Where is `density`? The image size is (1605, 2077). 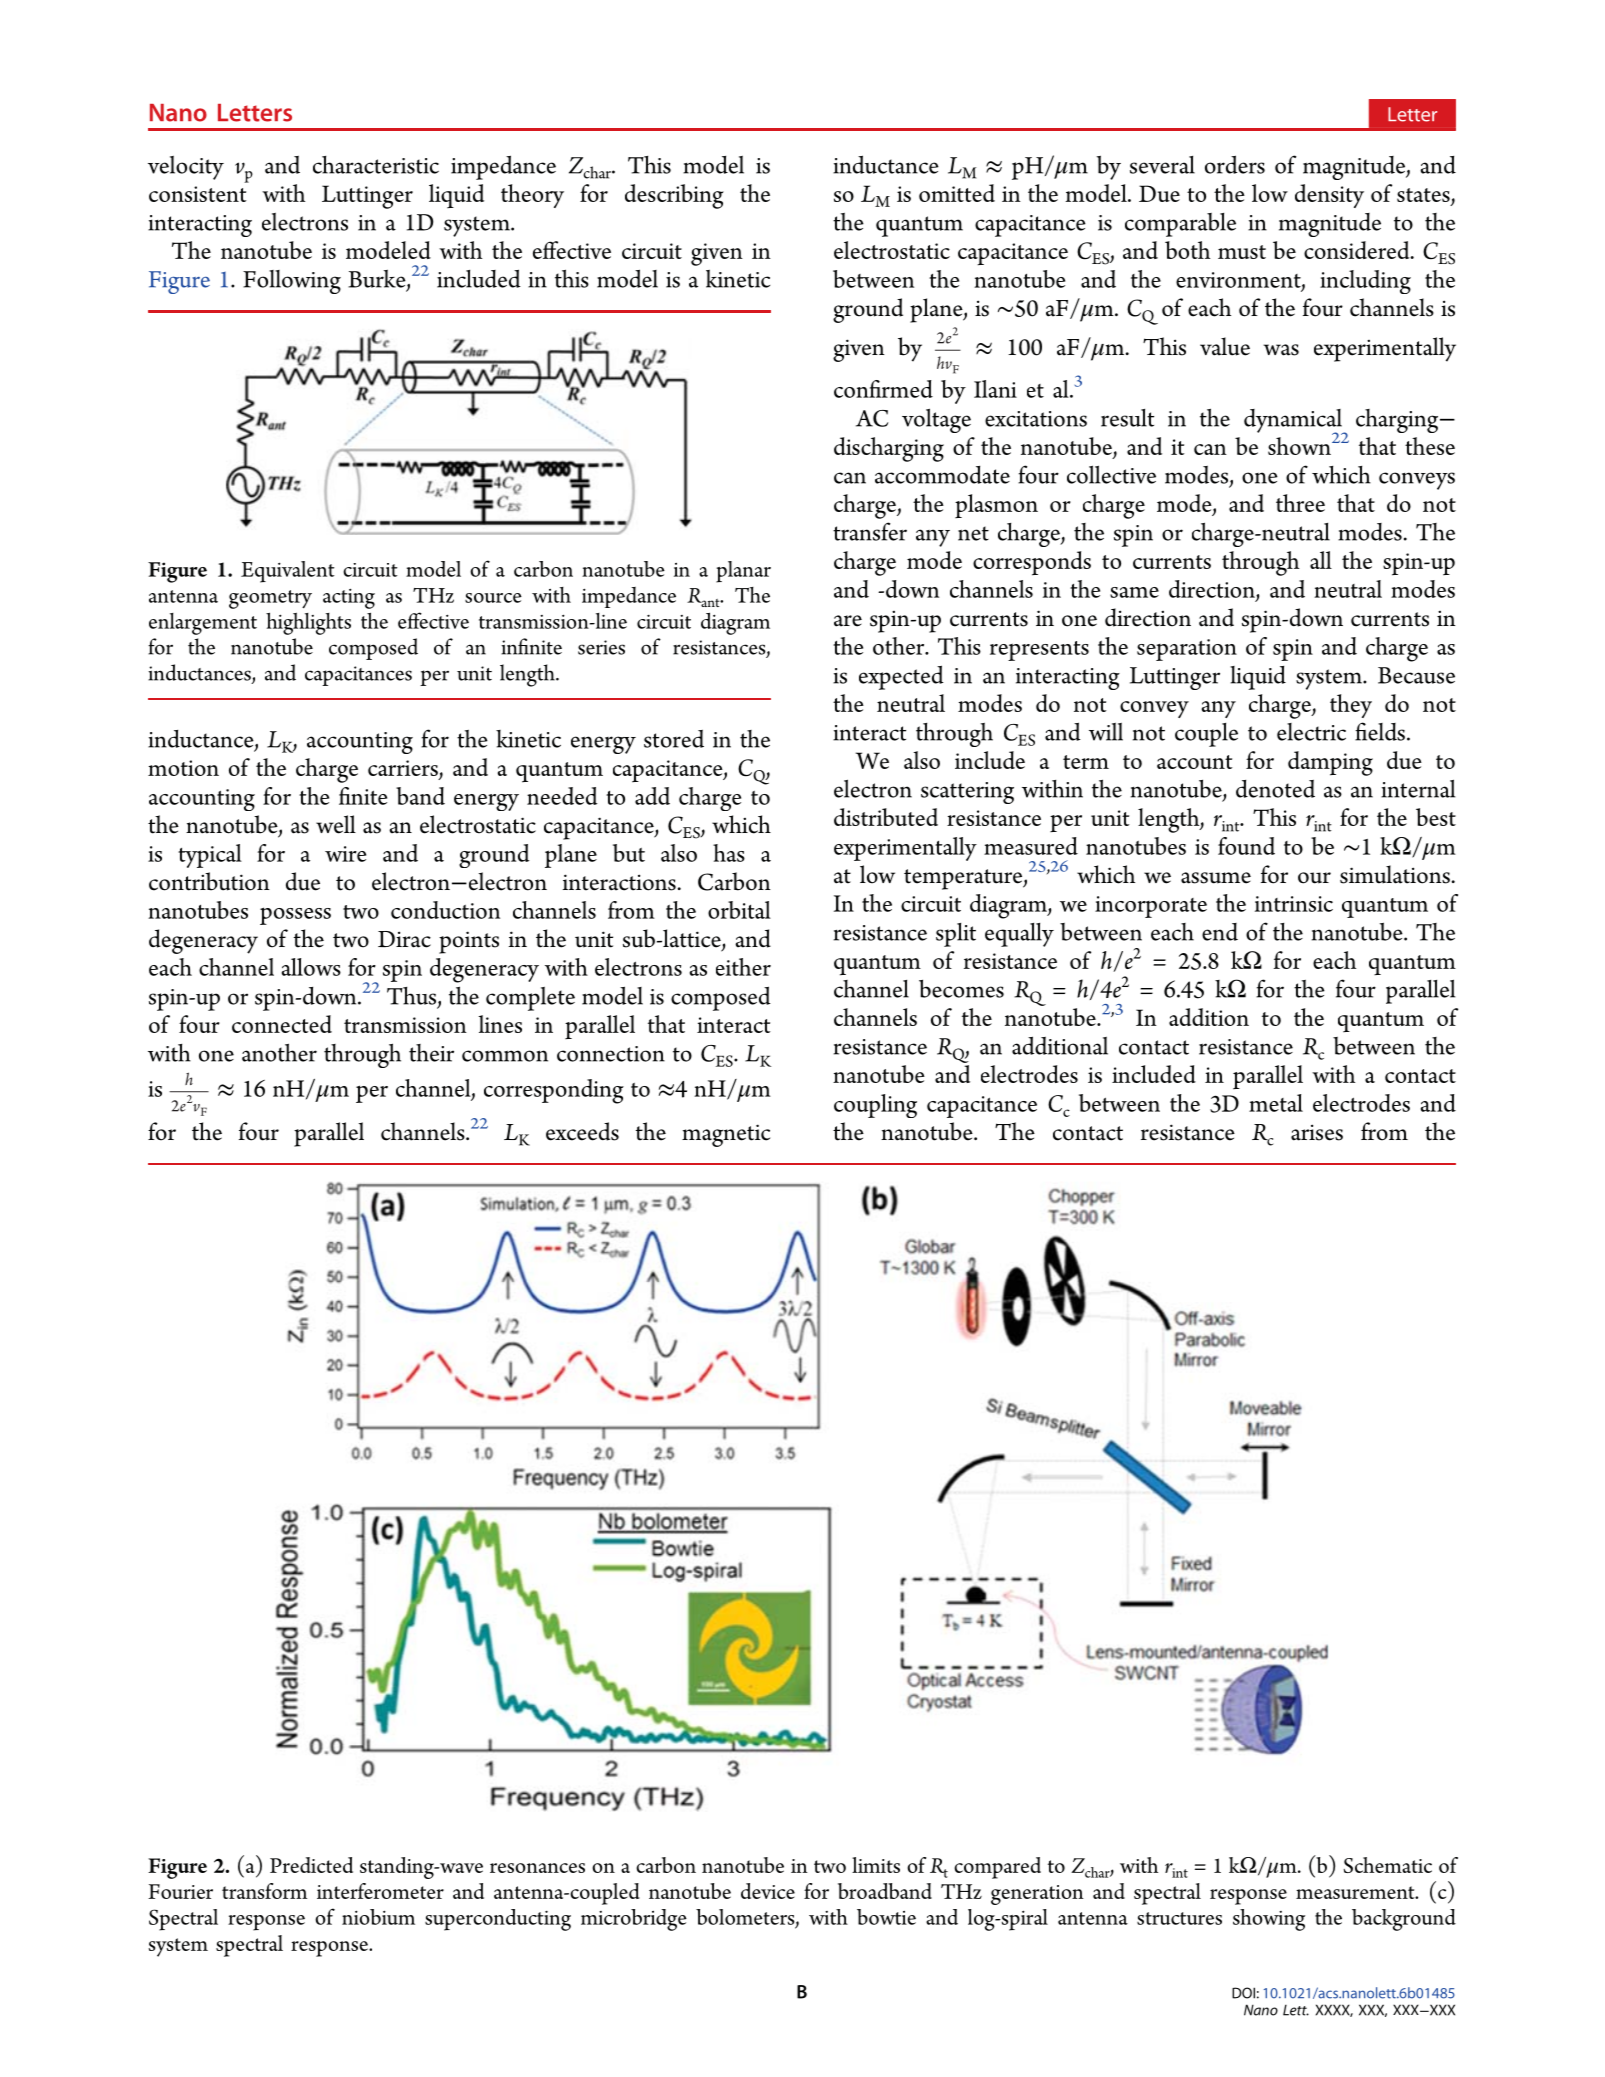
density is located at coordinates (1329, 196).
